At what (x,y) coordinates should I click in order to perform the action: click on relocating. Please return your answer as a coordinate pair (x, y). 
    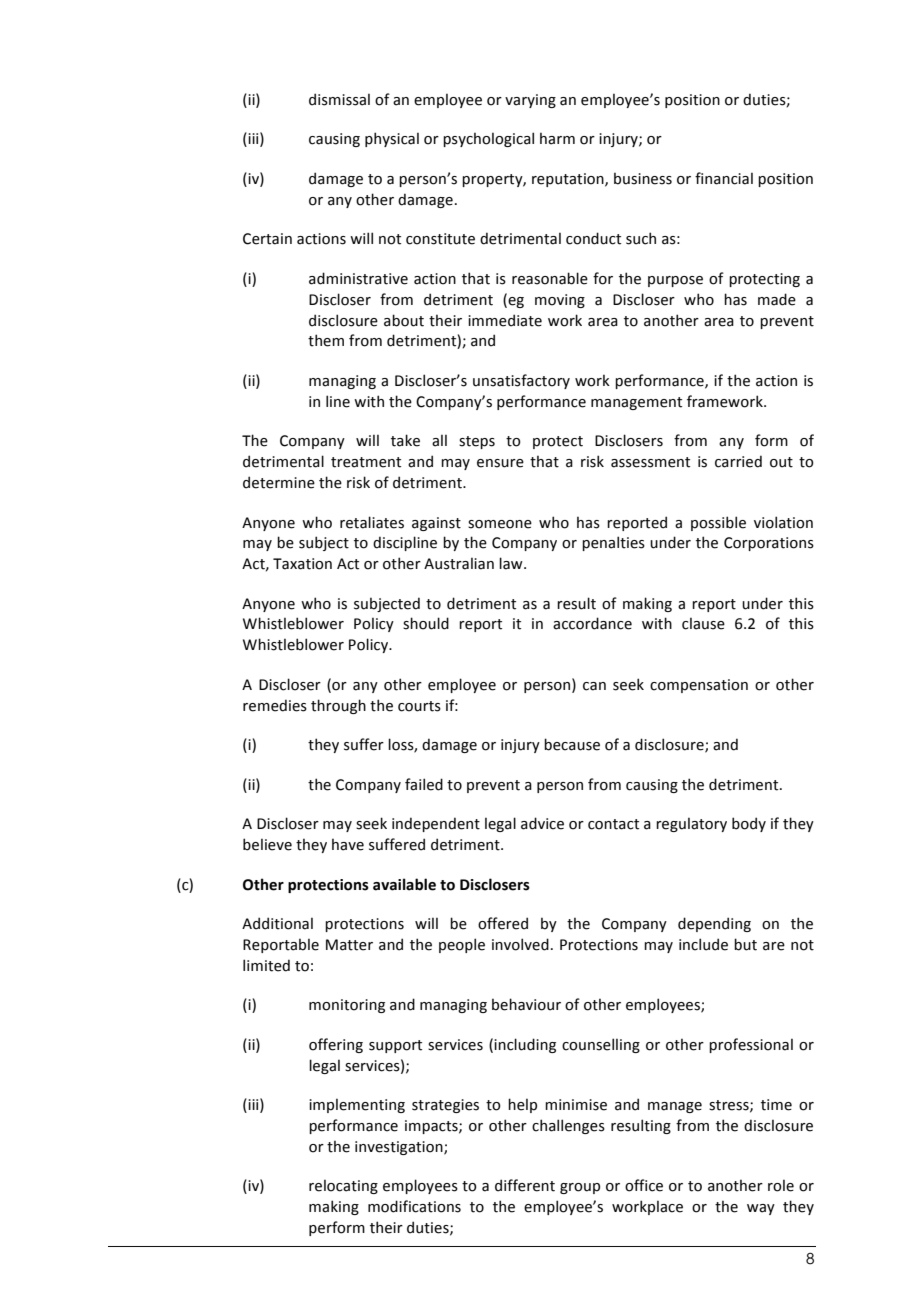
    Looking at the image, I should click on (343, 1186).
